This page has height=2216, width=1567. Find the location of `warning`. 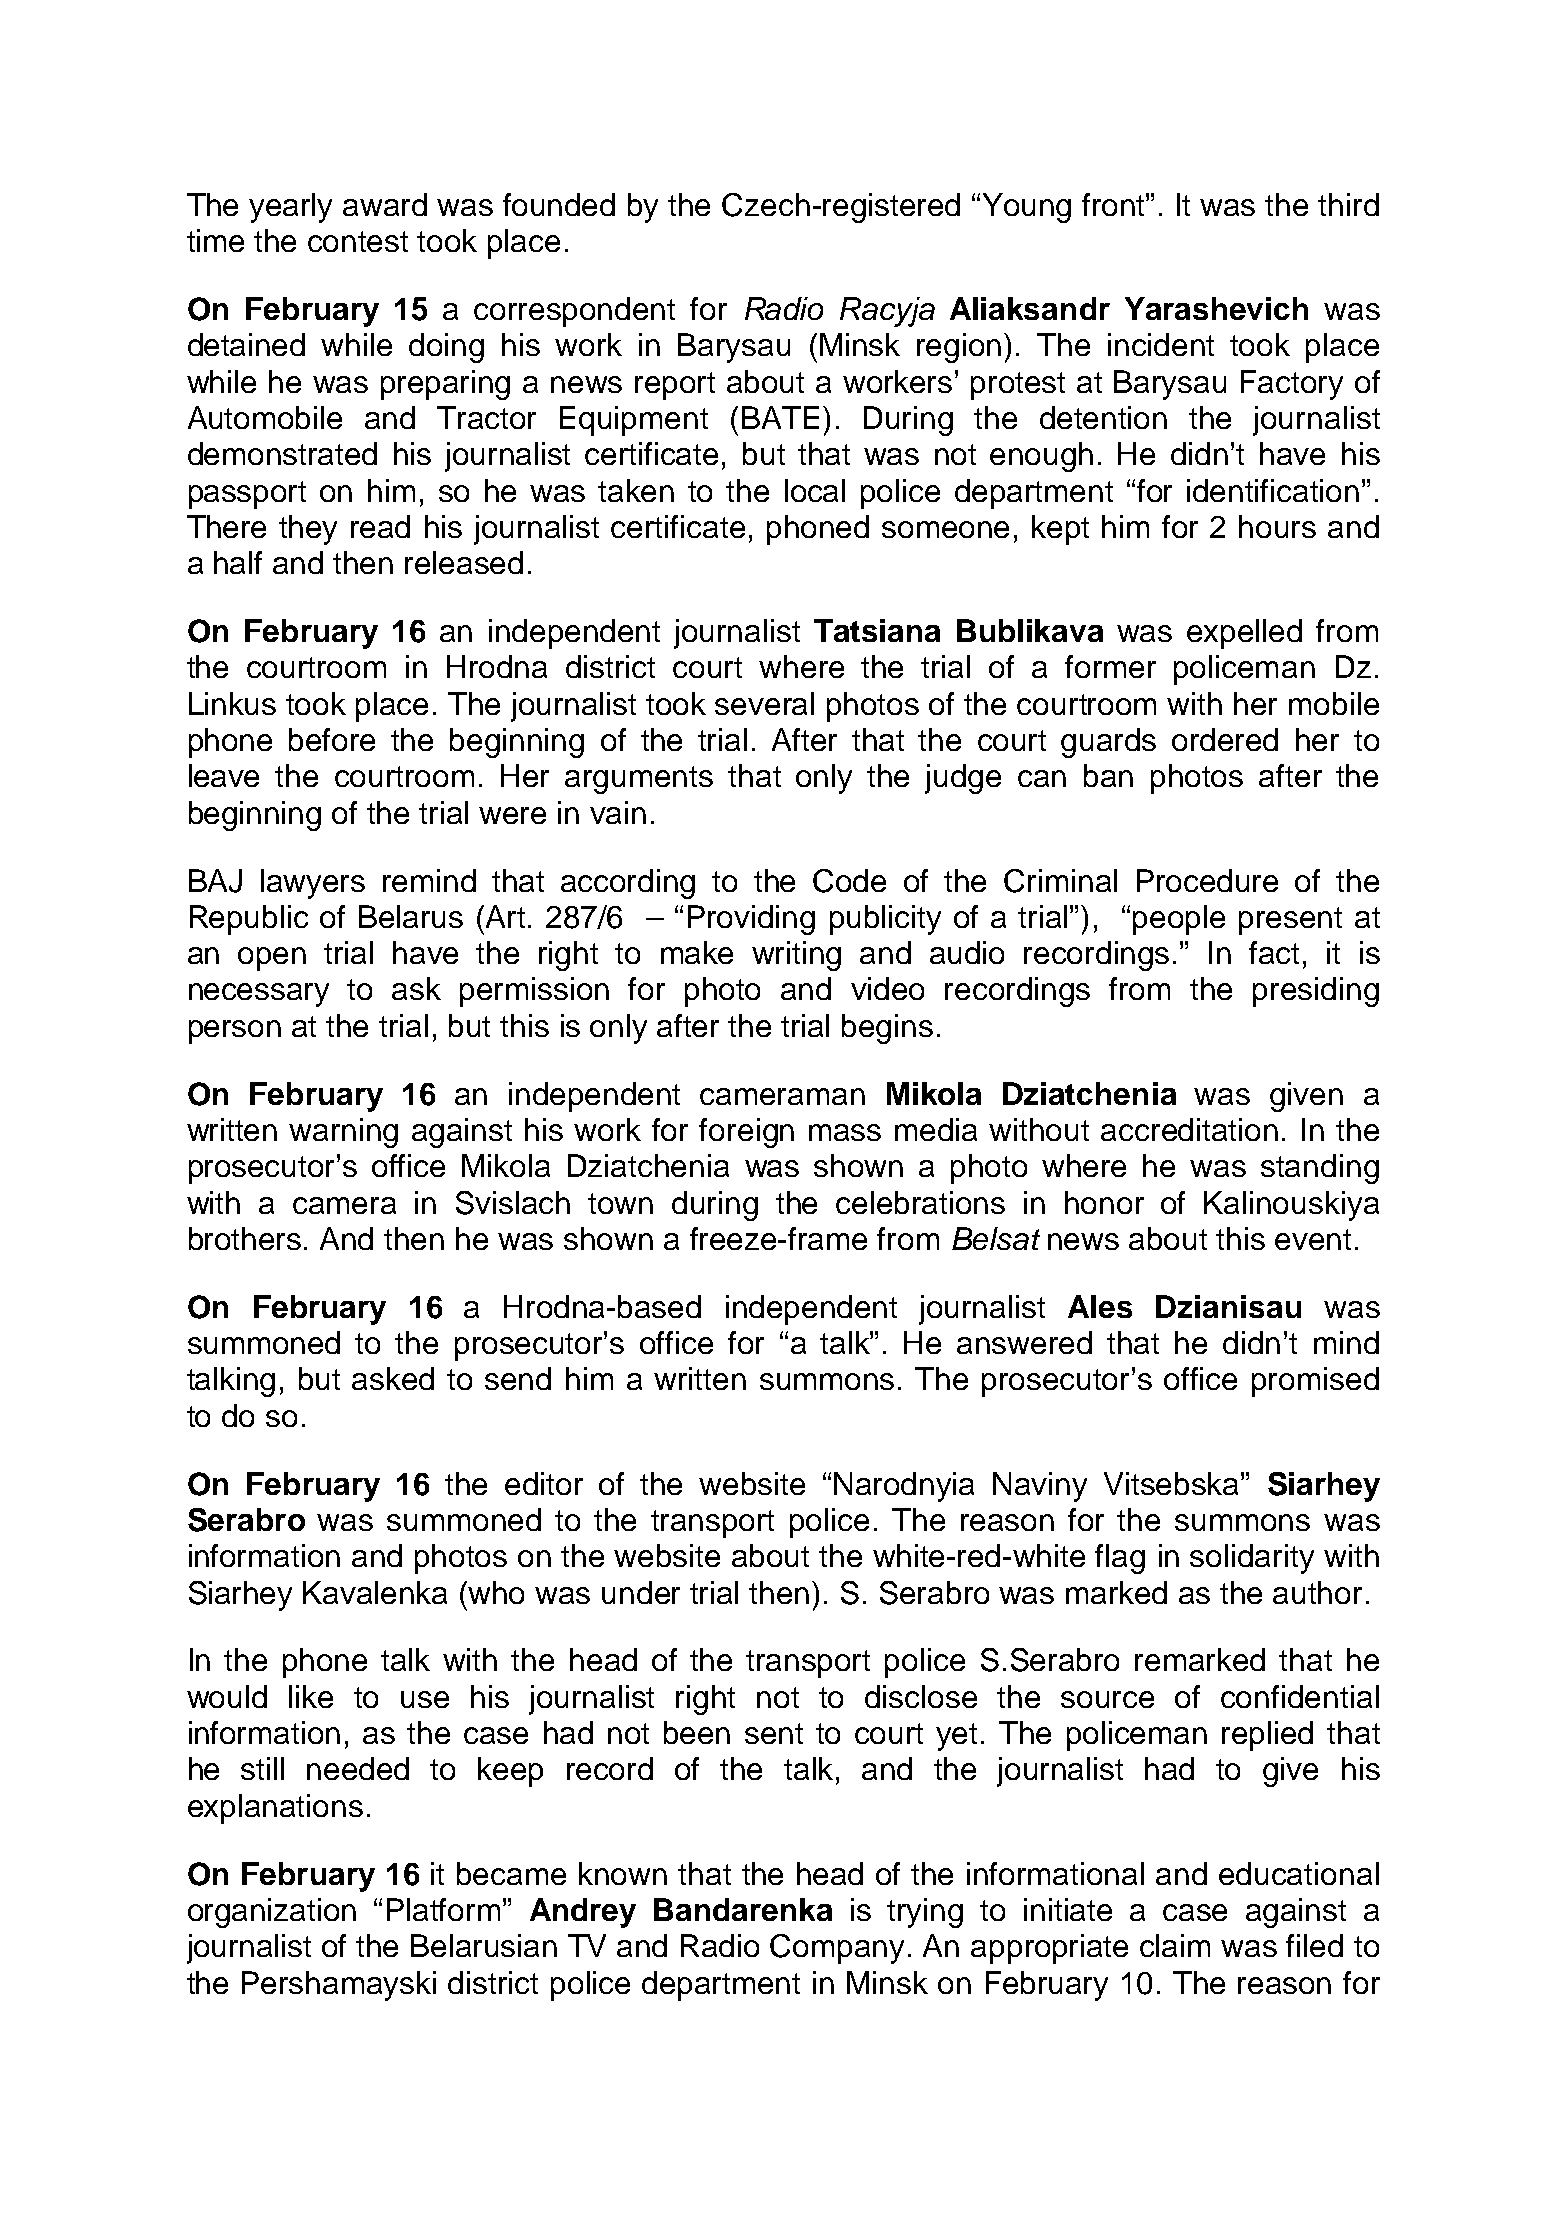

warning is located at coordinates (343, 1133).
